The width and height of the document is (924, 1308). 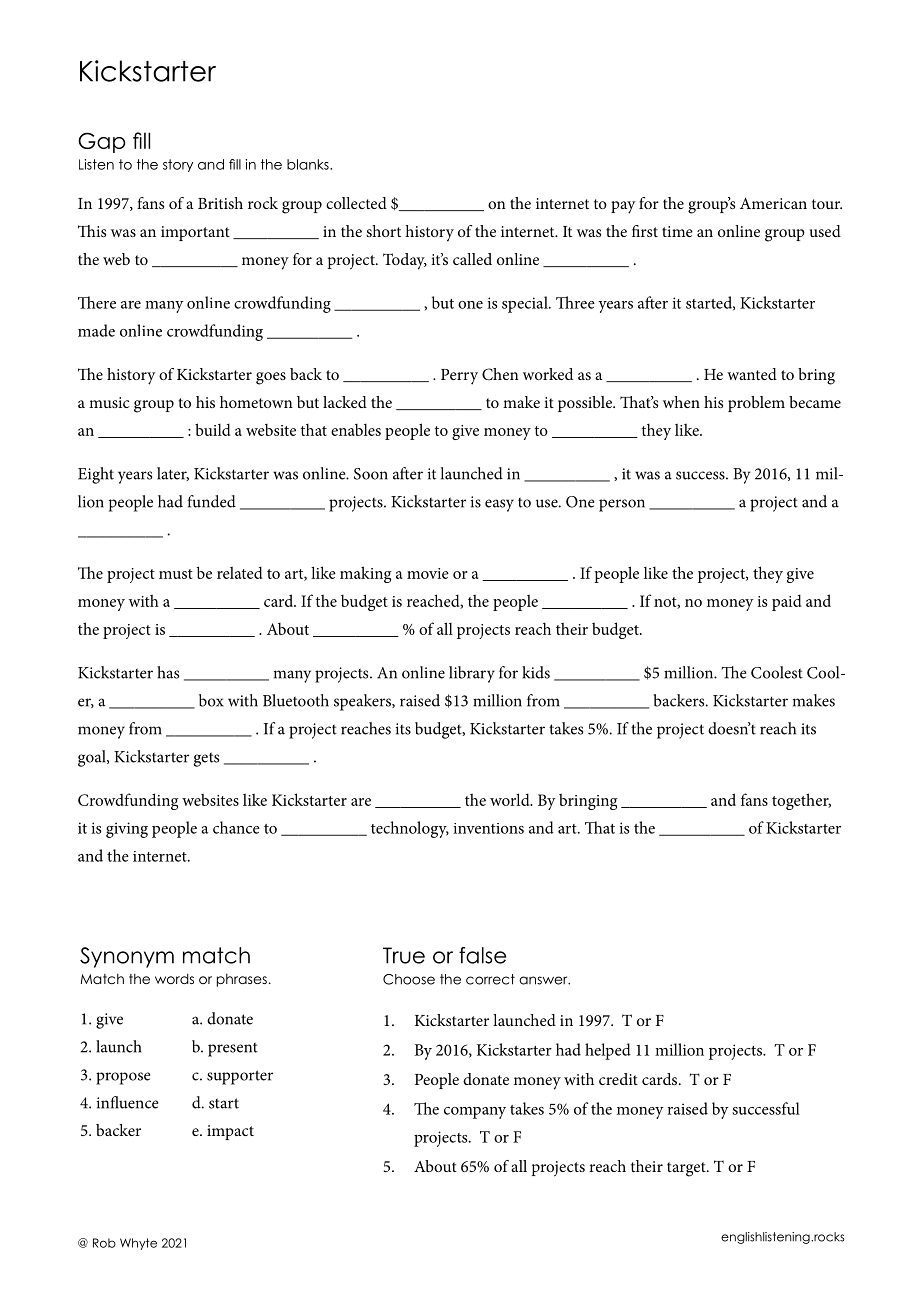 What do you see at coordinates (213, 429) in the document?
I see `build` at bounding box center [213, 429].
